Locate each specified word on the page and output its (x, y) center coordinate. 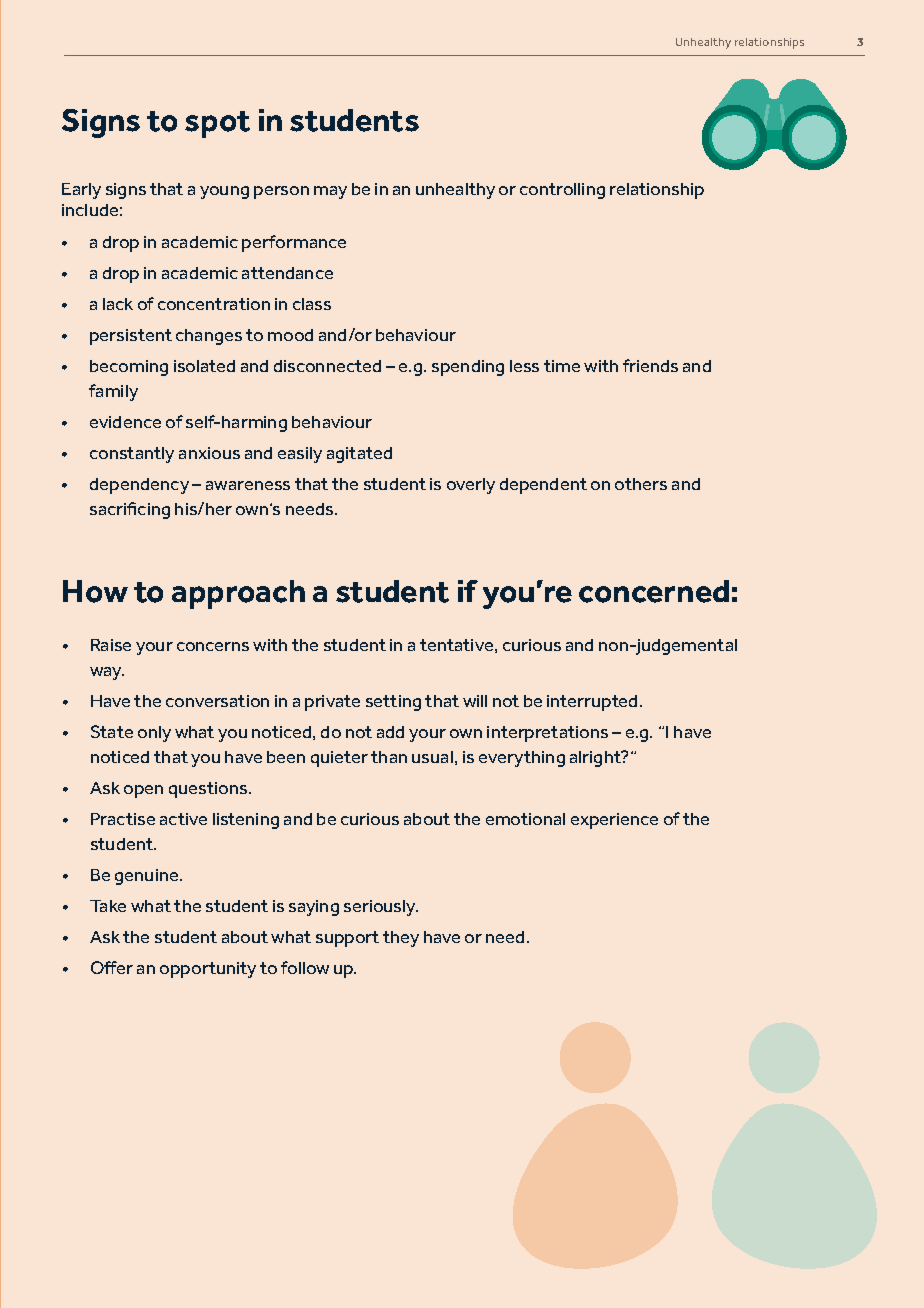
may (330, 192)
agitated (359, 455)
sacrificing (130, 510)
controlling (562, 191)
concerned (654, 591)
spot (217, 124)
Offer (112, 967)
